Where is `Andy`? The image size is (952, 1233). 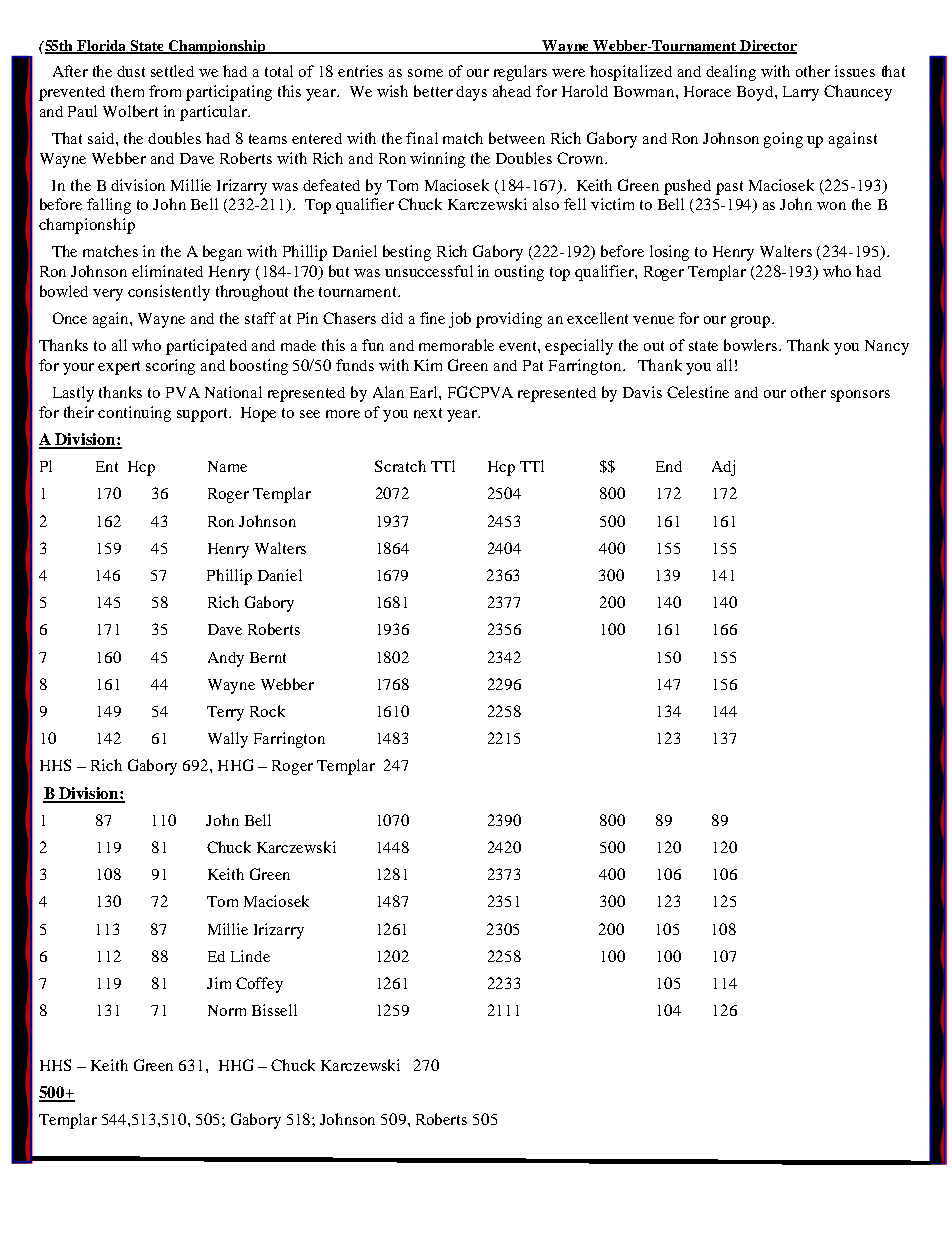 Andy is located at coordinates (226, 659).
